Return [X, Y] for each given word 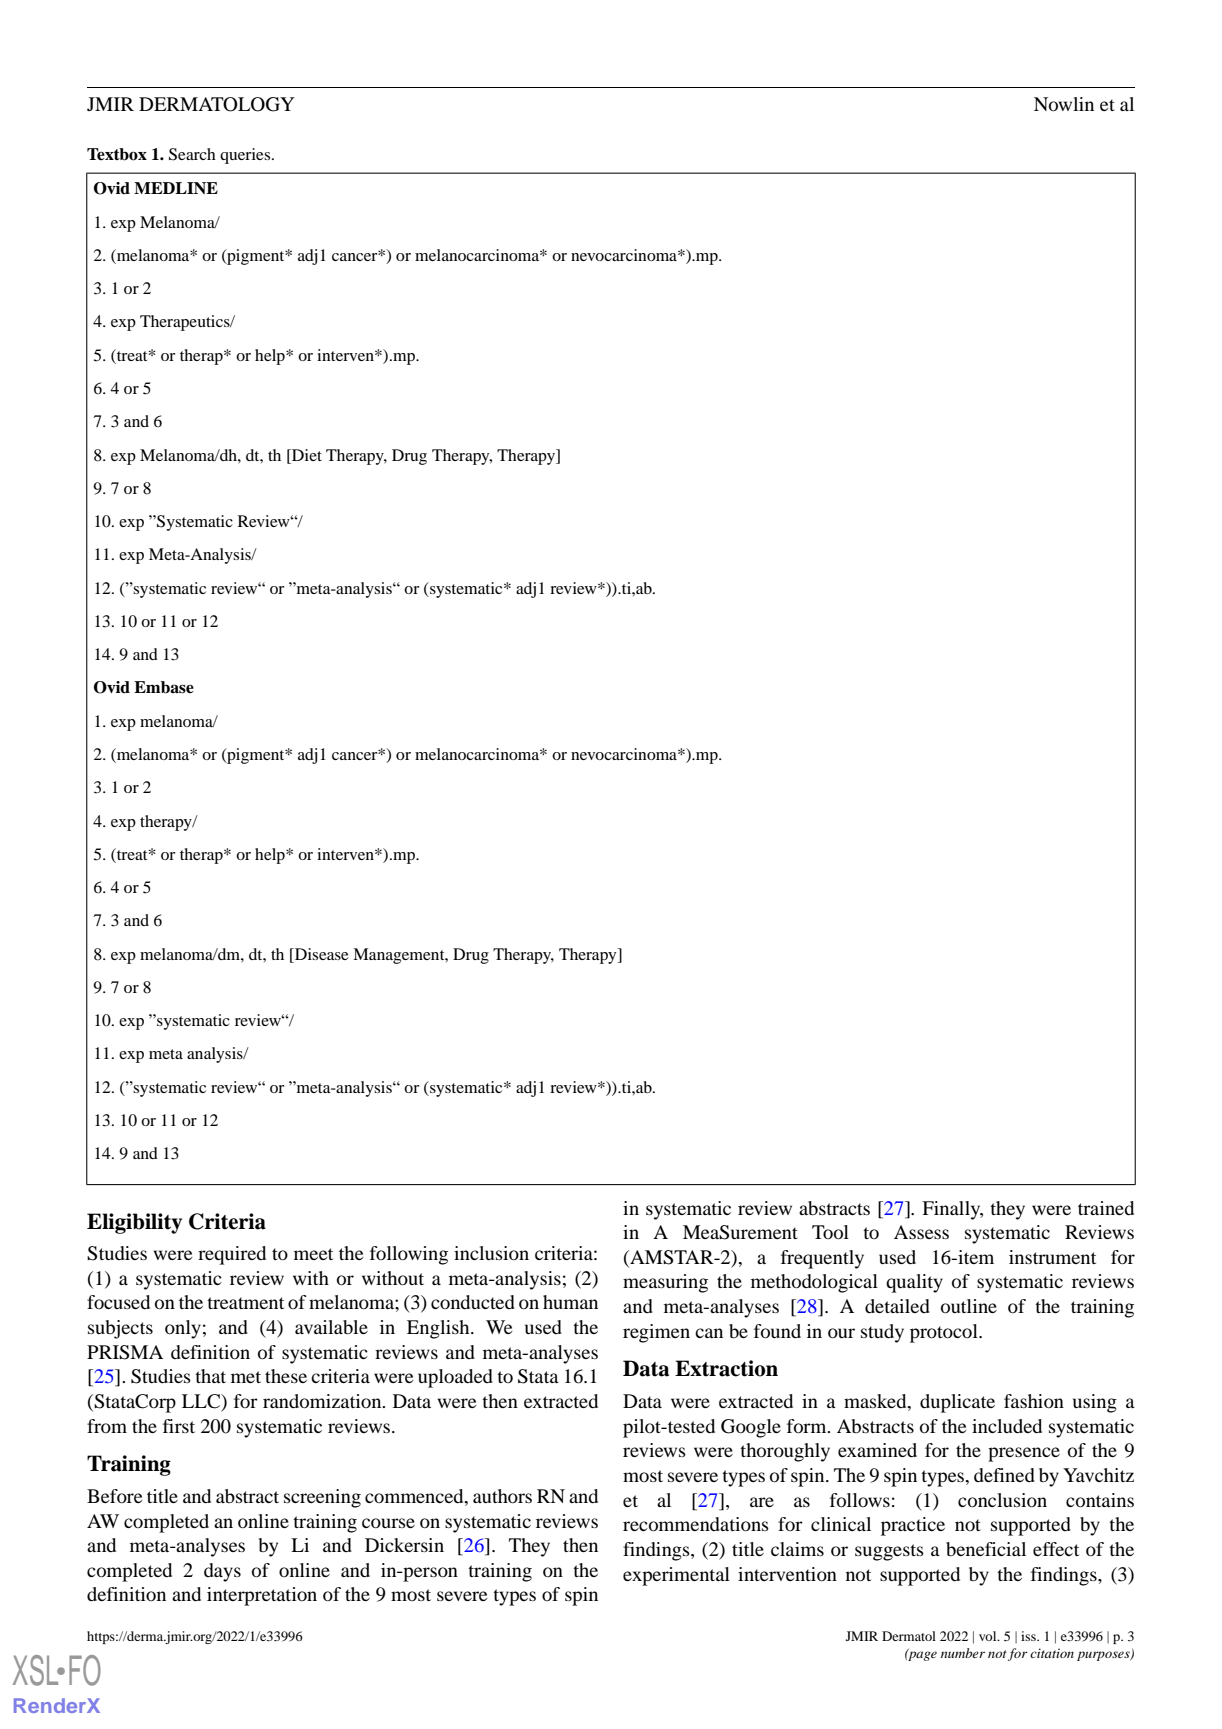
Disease [321, 954]
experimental [676, 1576]
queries [246, 156]
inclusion [491, 1253]
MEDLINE [176, 188]
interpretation [262, 1596]
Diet [306, 455]
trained [1106, 1208]
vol [989, 1636]
